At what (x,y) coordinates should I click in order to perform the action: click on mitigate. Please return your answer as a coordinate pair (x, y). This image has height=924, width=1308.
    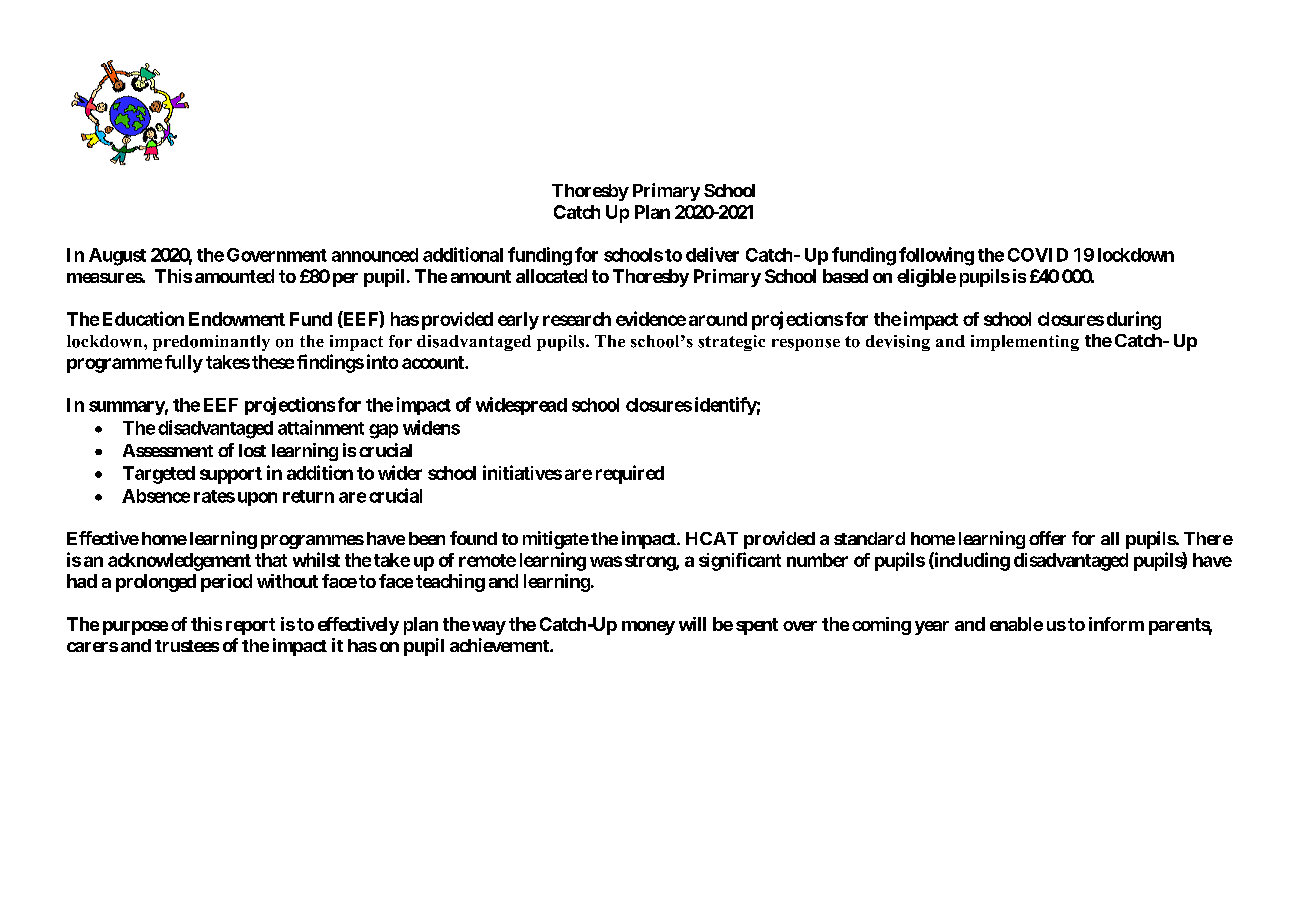
    Looking at the image, I should click on (556, 540).
